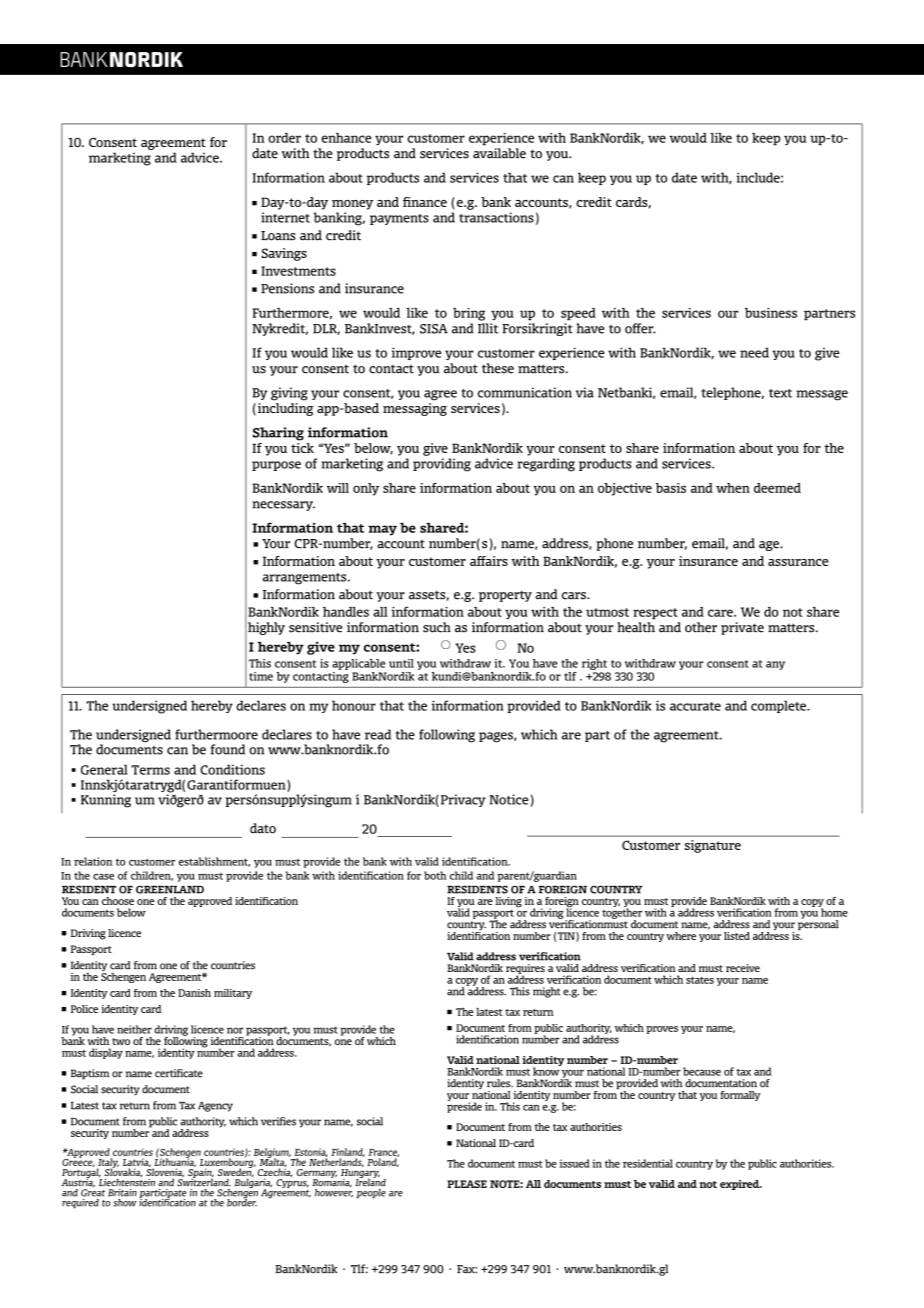  Describe the element at coordinates (780, 706) in the screenshot. I see `complete` at that location.
